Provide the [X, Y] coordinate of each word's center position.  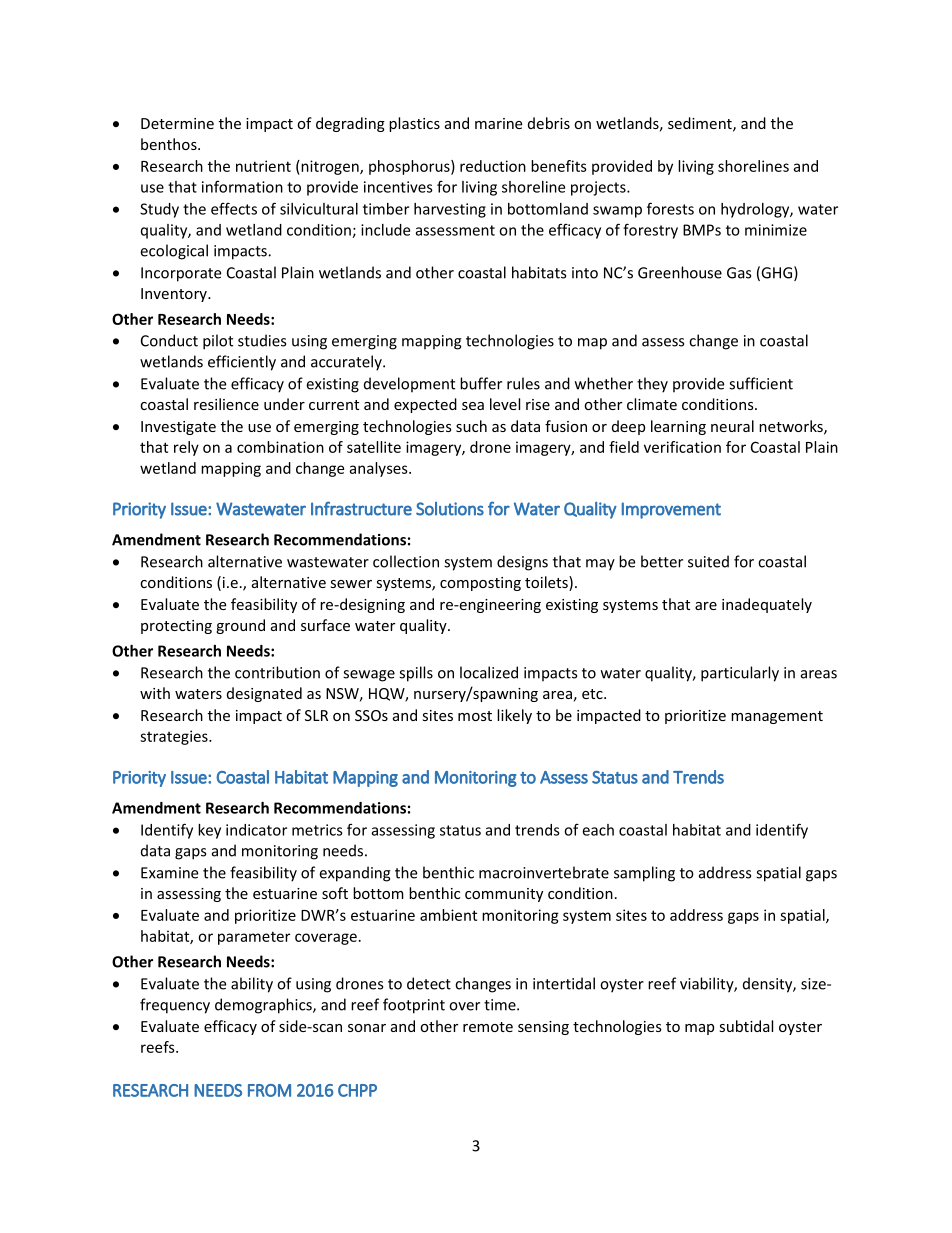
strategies [175, 737]
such [471, 426]
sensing [543, 1028]
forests [670, 208]
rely [186, 448]
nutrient [263, 166]
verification [682, 447]
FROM [269, 1090]
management [777, 717]
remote [488, 1027]
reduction [493, 166]
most [475, 716]
